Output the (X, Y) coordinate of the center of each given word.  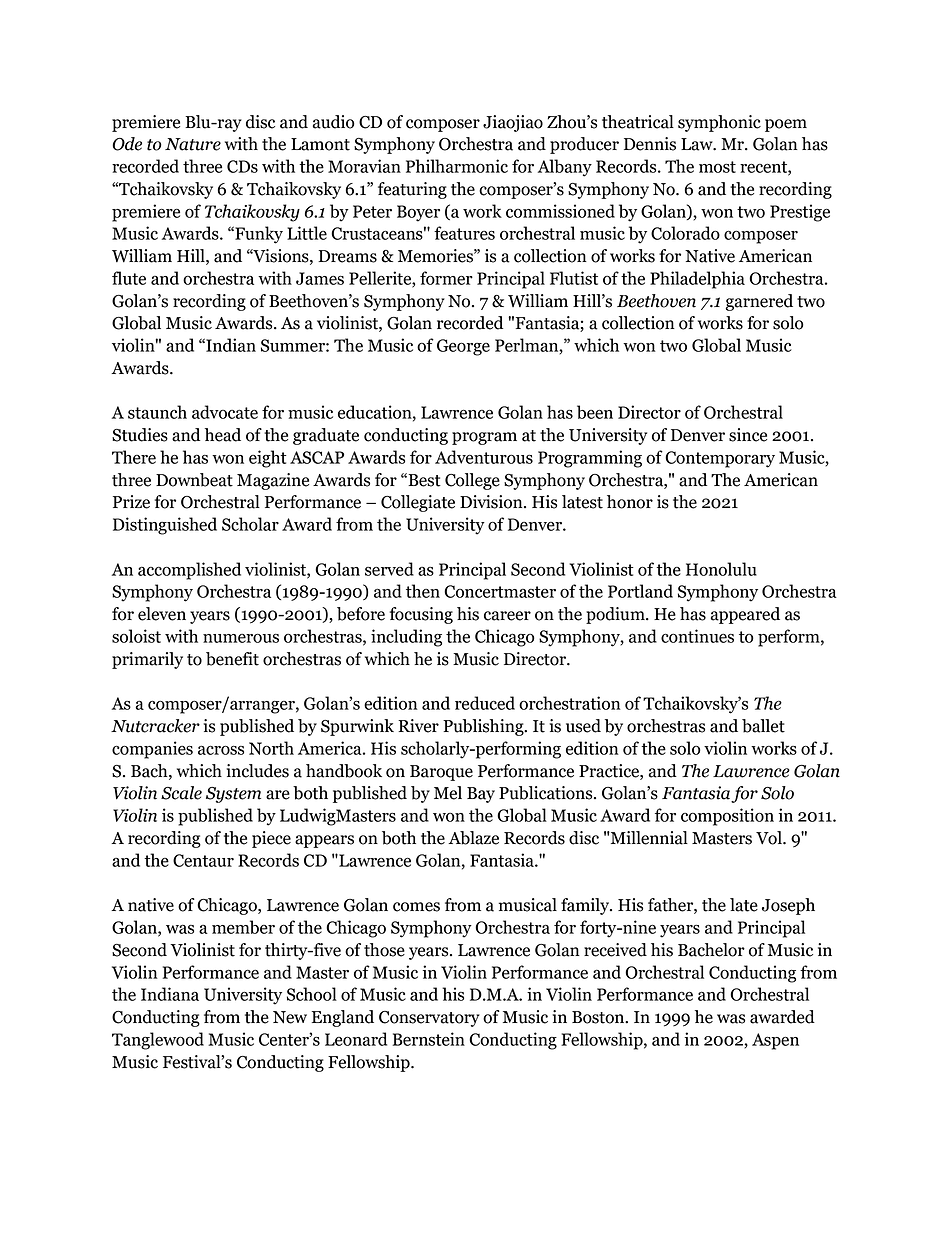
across (221, 750)
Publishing (484, 727)
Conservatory (429, 1019)
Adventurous (484, 457)
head (223, 435)
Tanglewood (158, 1041)
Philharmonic (457, 166)
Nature (193, 144)
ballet (763, 726)
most (717, 167)
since (748, 435)
